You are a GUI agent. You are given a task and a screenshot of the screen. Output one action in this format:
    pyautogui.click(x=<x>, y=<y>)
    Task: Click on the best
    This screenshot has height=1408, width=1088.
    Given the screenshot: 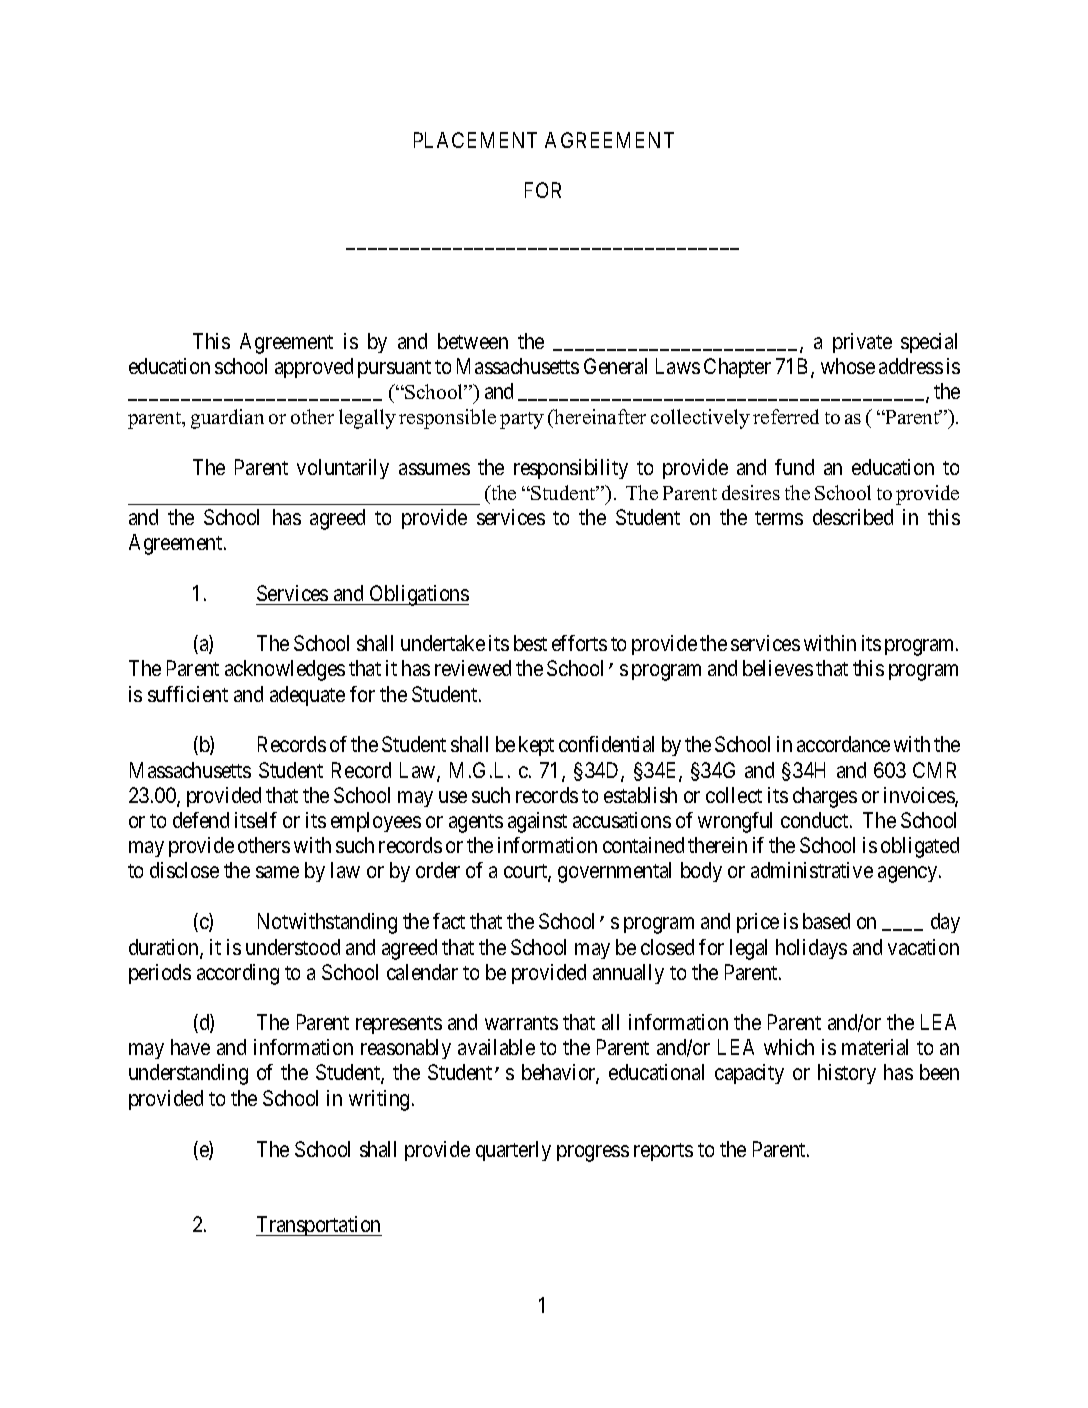 What is the action you would take?
    pyautogui.click(x=530, y=643)
